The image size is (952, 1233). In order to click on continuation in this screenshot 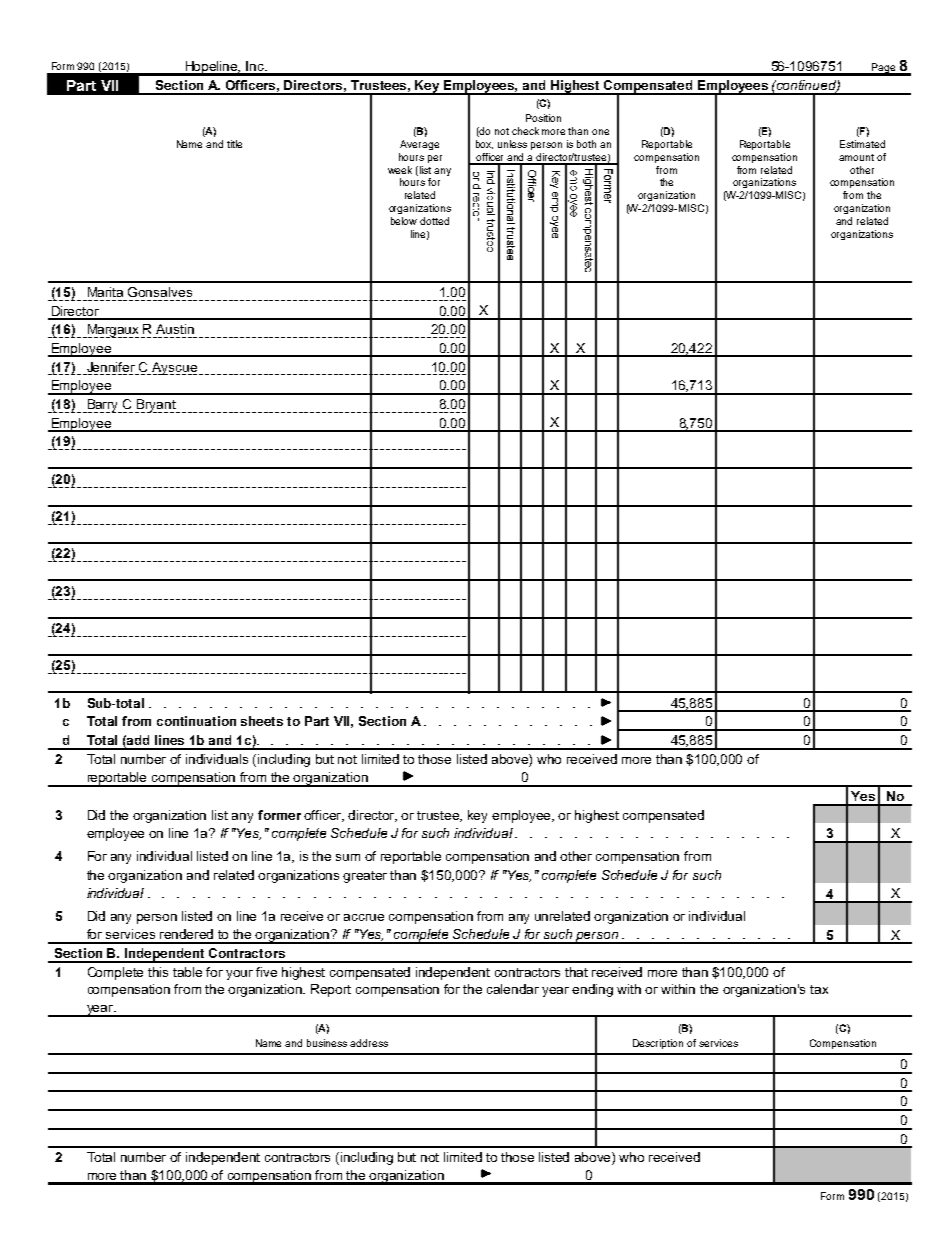, I will do `click(196, 721)`.
